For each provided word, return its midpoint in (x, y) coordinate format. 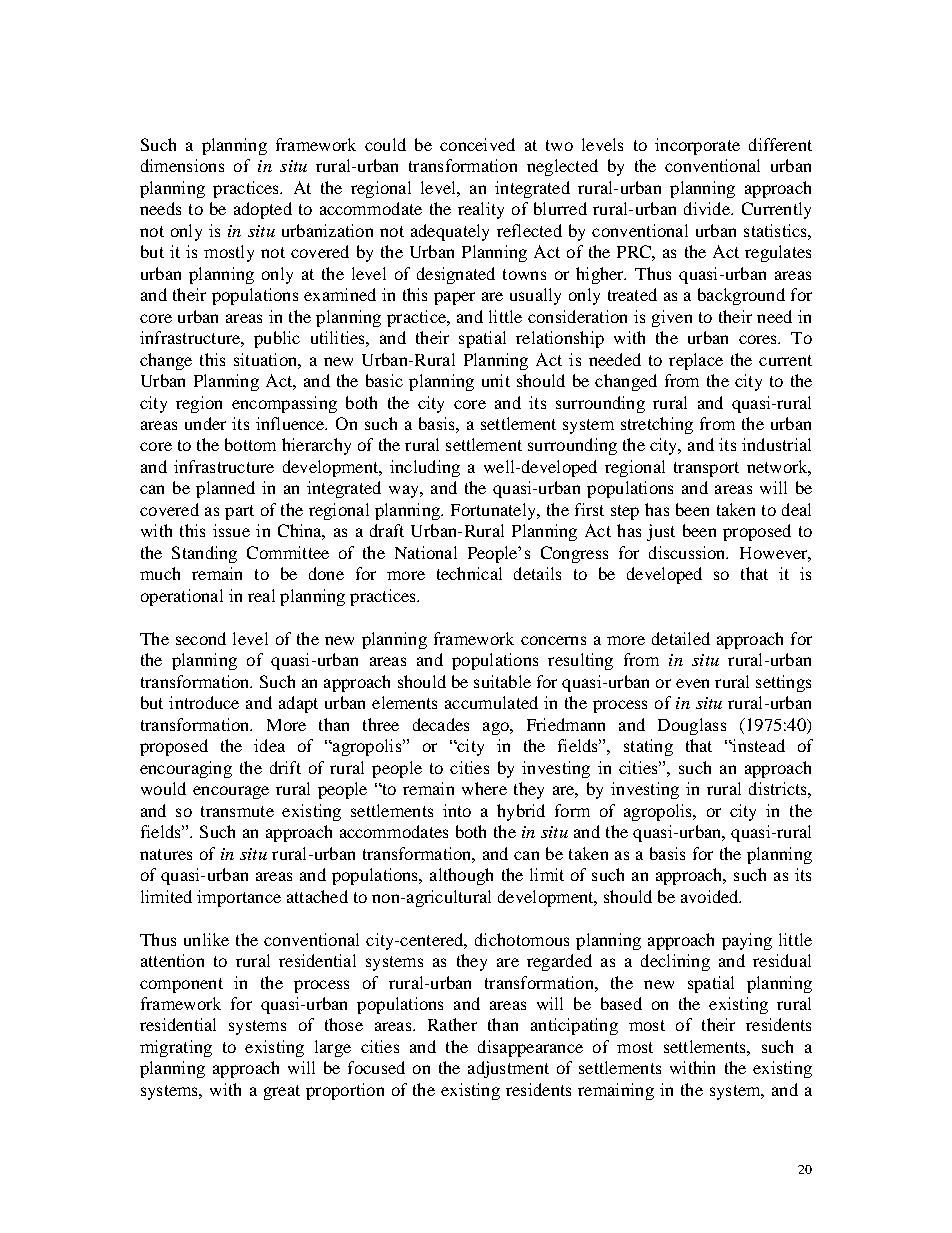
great (282, 1092)
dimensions (182, 165)
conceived (477, 144)
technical (469, 573)
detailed (681, 638)
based (621, 1003)
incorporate (697, 146)
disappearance (530, 1048)
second (201, 638)
